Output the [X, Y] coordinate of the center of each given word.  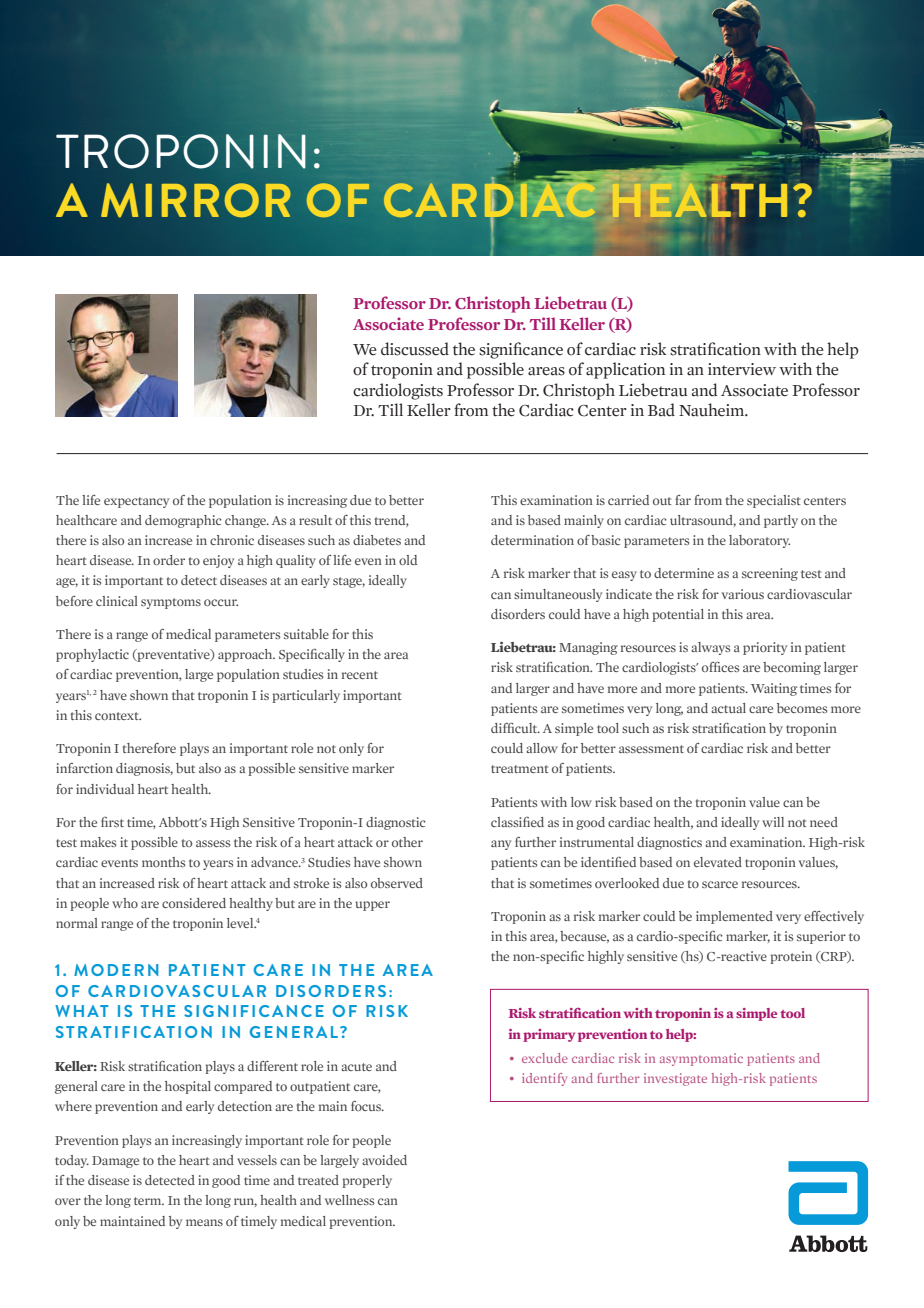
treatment [520, 769]
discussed [415, 349]
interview [742, 369]
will [773, 822]
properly [367, 1181]
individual [105, 789]
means [204, 1222]
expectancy [136, 502]
